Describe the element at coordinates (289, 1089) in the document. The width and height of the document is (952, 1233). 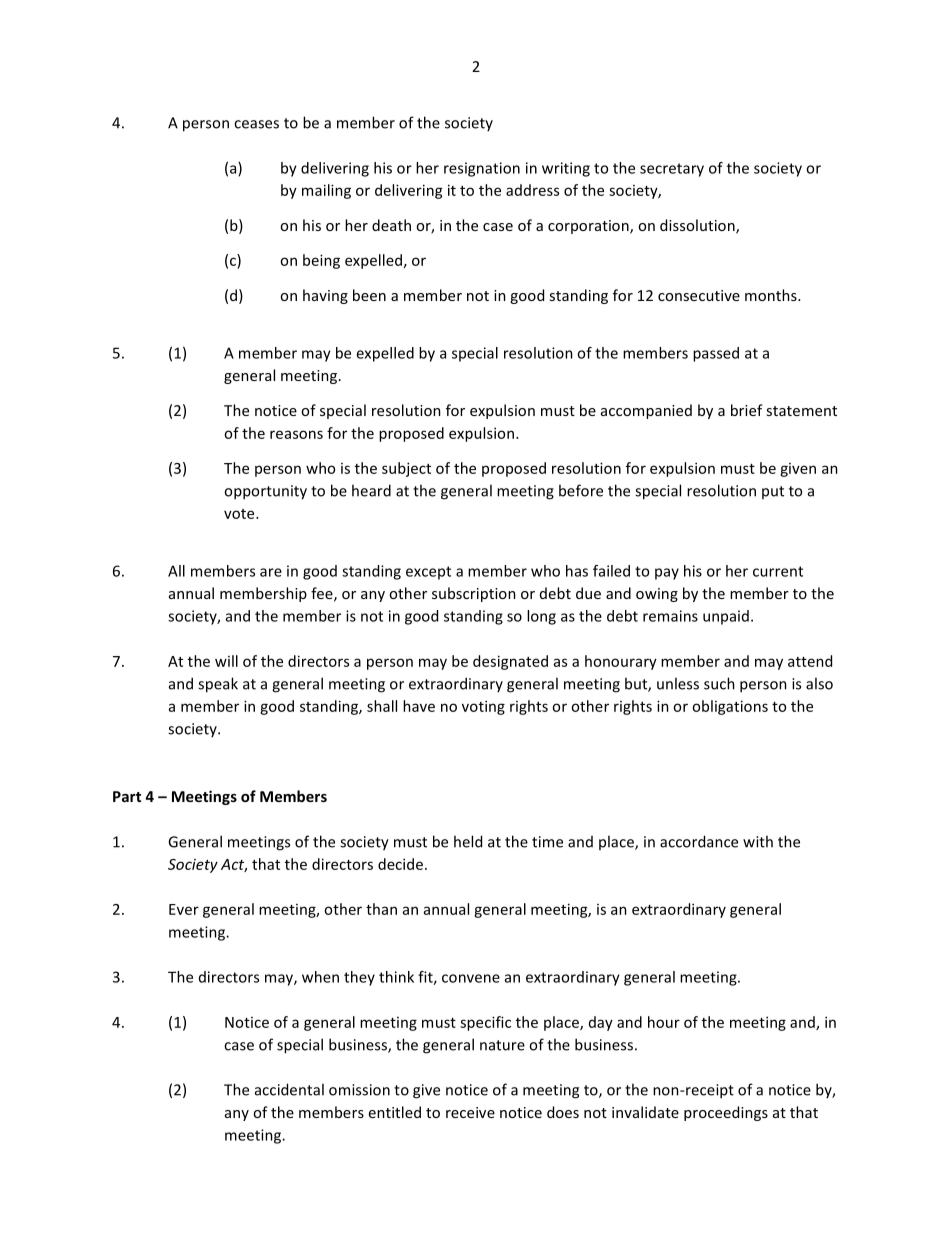
I see `accidental` at that location.
